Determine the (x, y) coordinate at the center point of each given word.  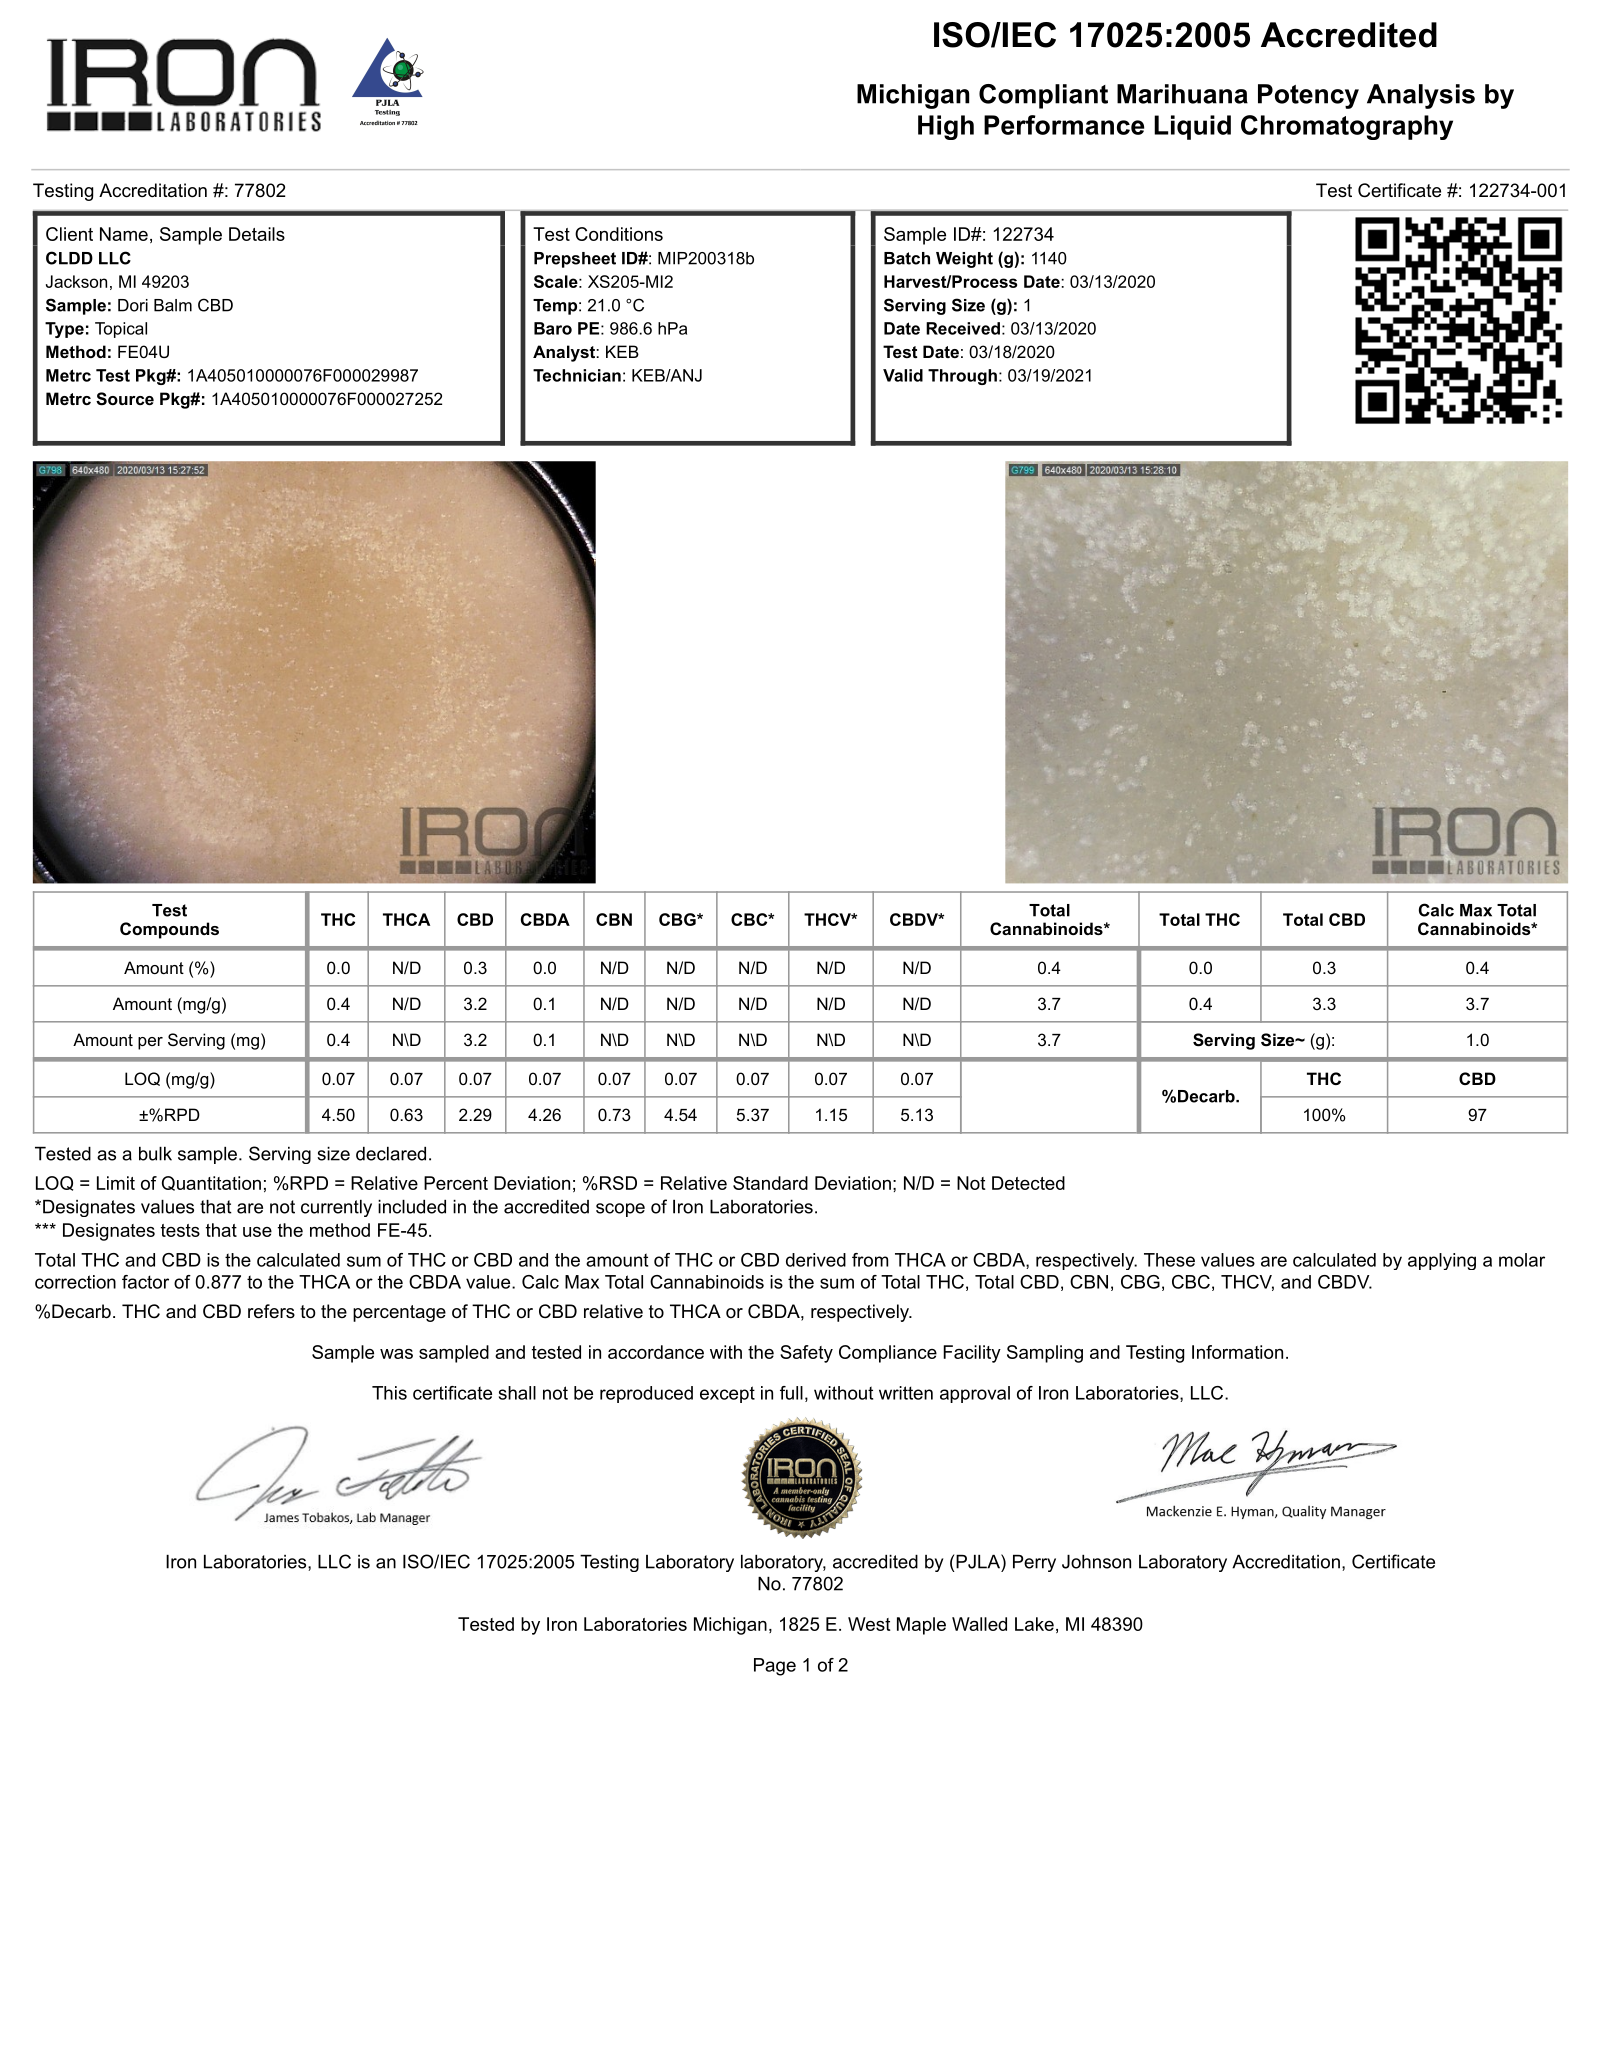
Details (257, 234)
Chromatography (1347, 127)
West (869, 1624)
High (946, 127)
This (389, 1393)
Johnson (1096, 1562)
